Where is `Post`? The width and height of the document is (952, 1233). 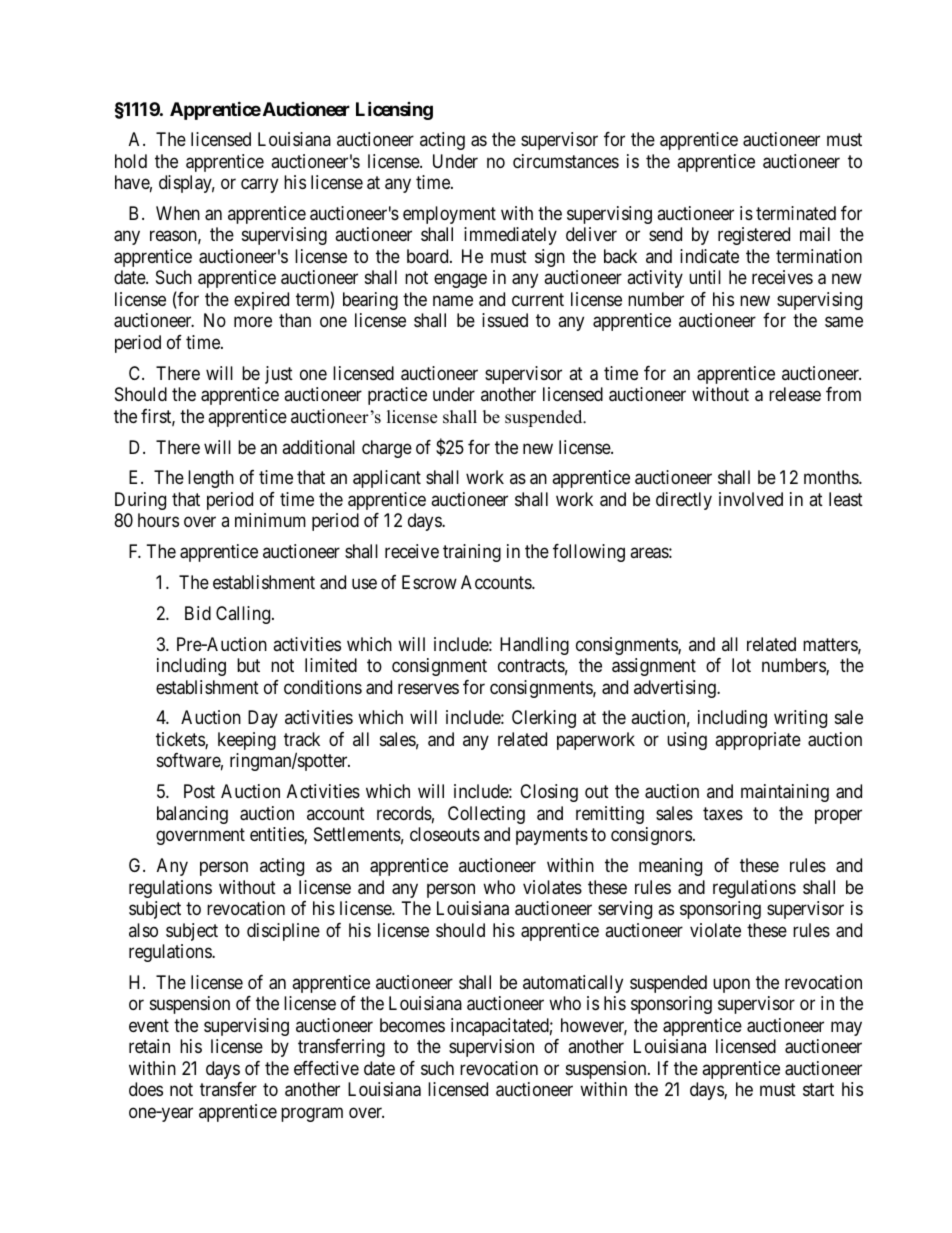
Post is located at coordinates (199, 791).
